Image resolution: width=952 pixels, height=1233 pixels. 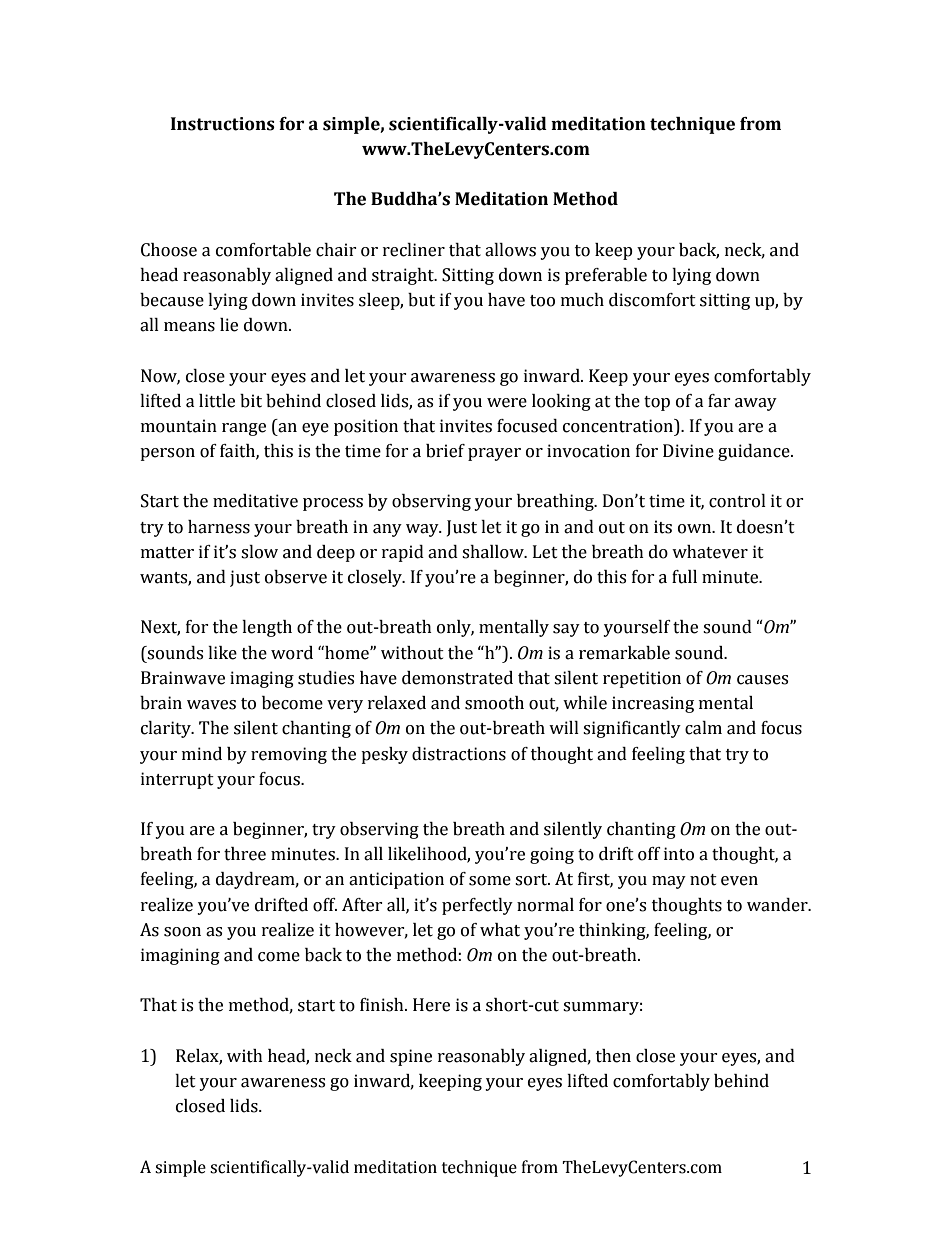 What do you see at coordinates (507, 403) in the document?
I see `were` at bounding box center [507, 403].
